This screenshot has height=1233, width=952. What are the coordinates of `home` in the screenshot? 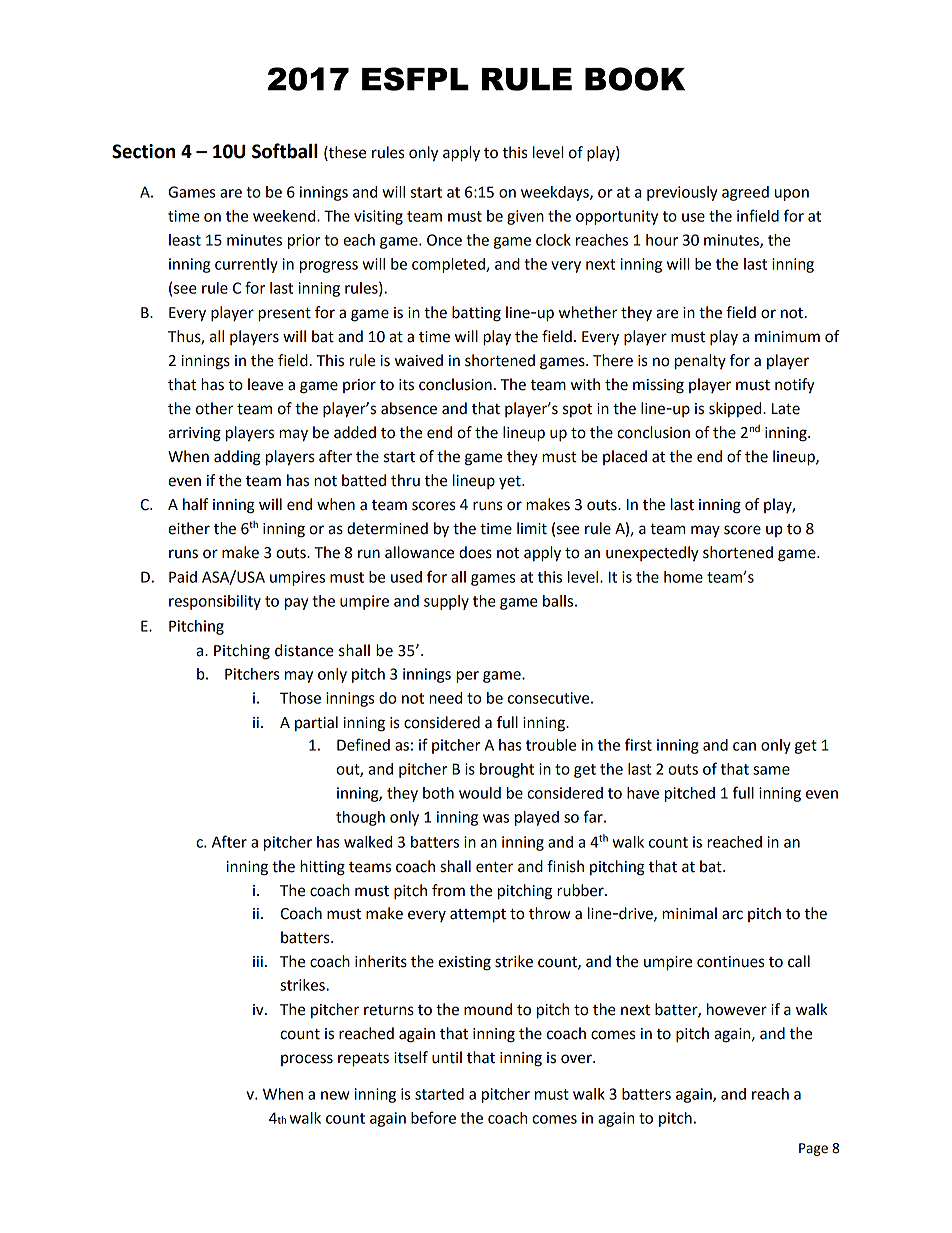 It's located at (683, 577).
